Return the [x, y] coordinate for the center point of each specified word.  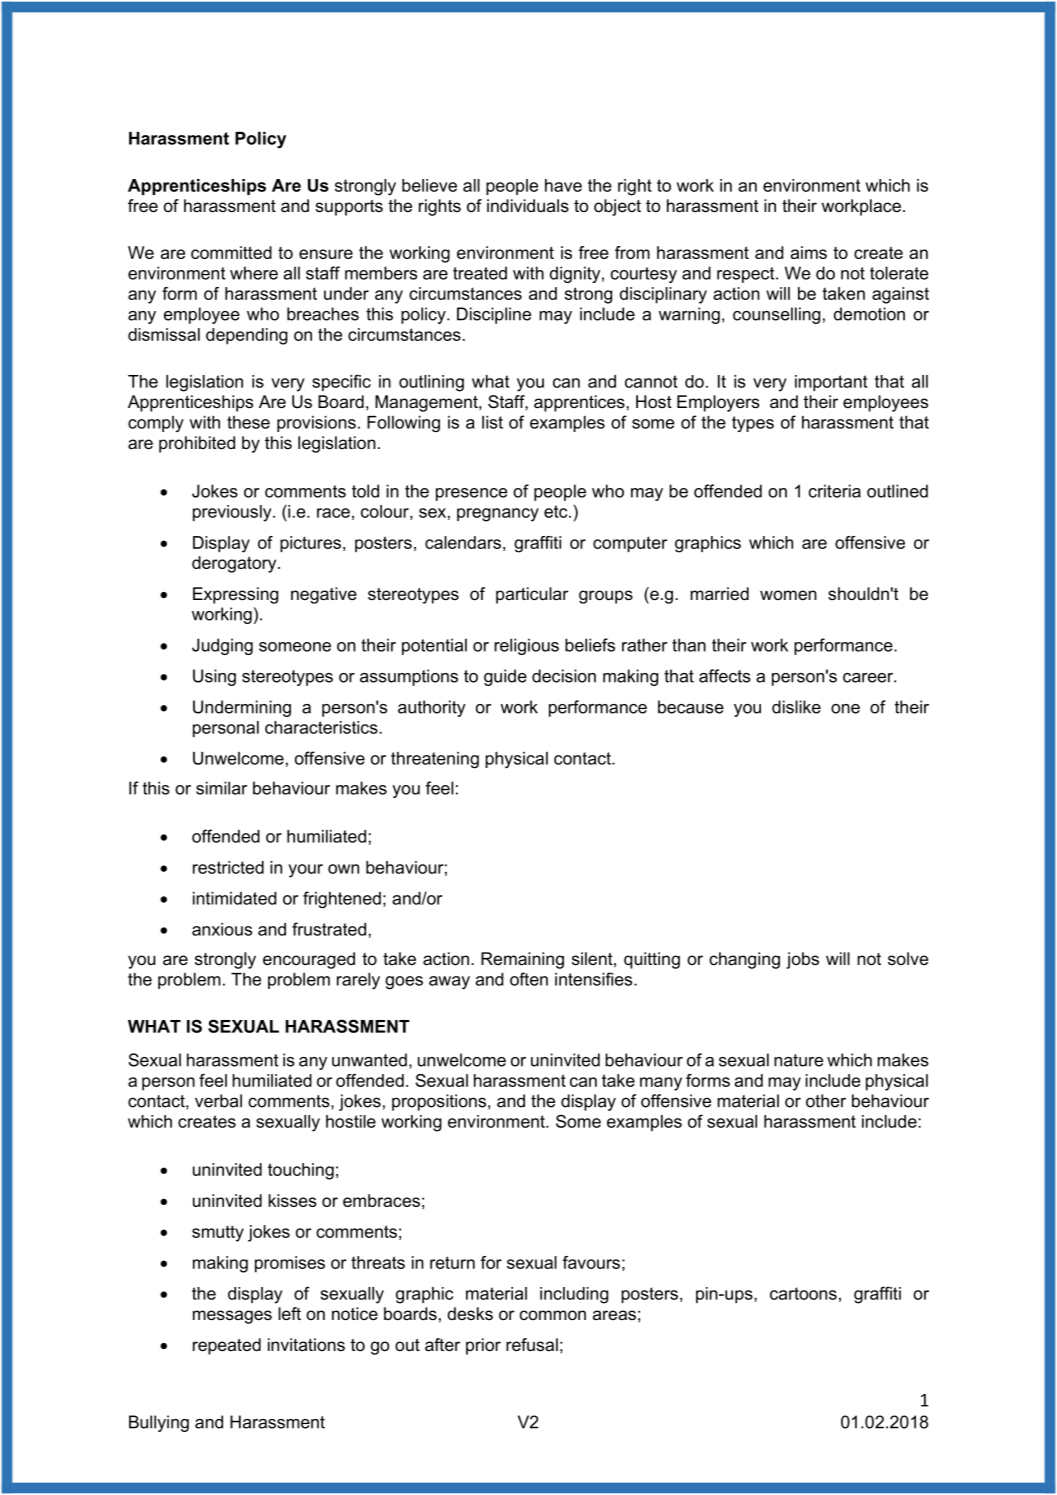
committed [231, 252]
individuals [528, 206]
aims [808, 252]
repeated [227, 1346]
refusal [532, 1345]
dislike [796, 707]
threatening [435, 760]
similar [221, 788]
